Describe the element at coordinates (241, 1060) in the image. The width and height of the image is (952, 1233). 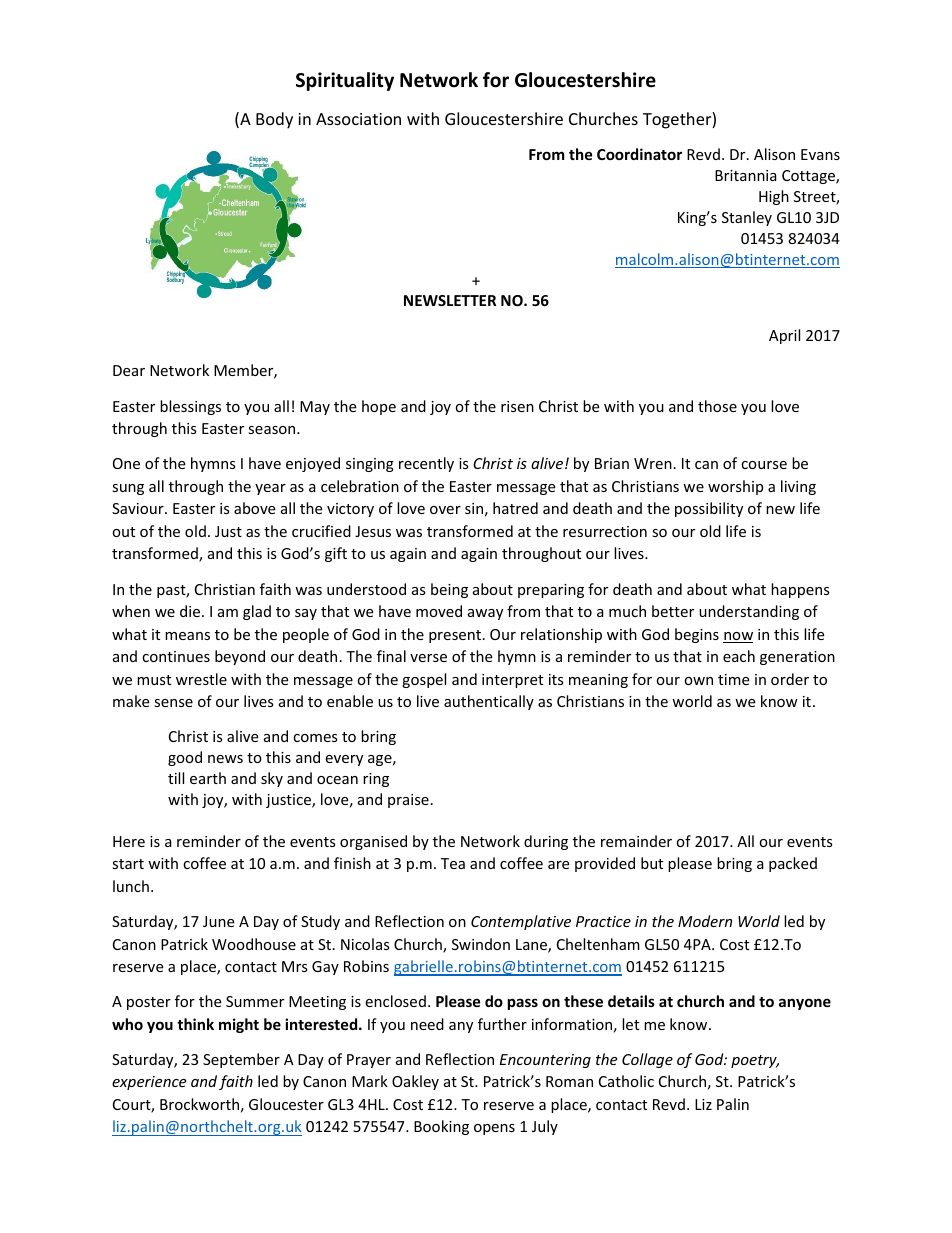
I see `September` at that location.
